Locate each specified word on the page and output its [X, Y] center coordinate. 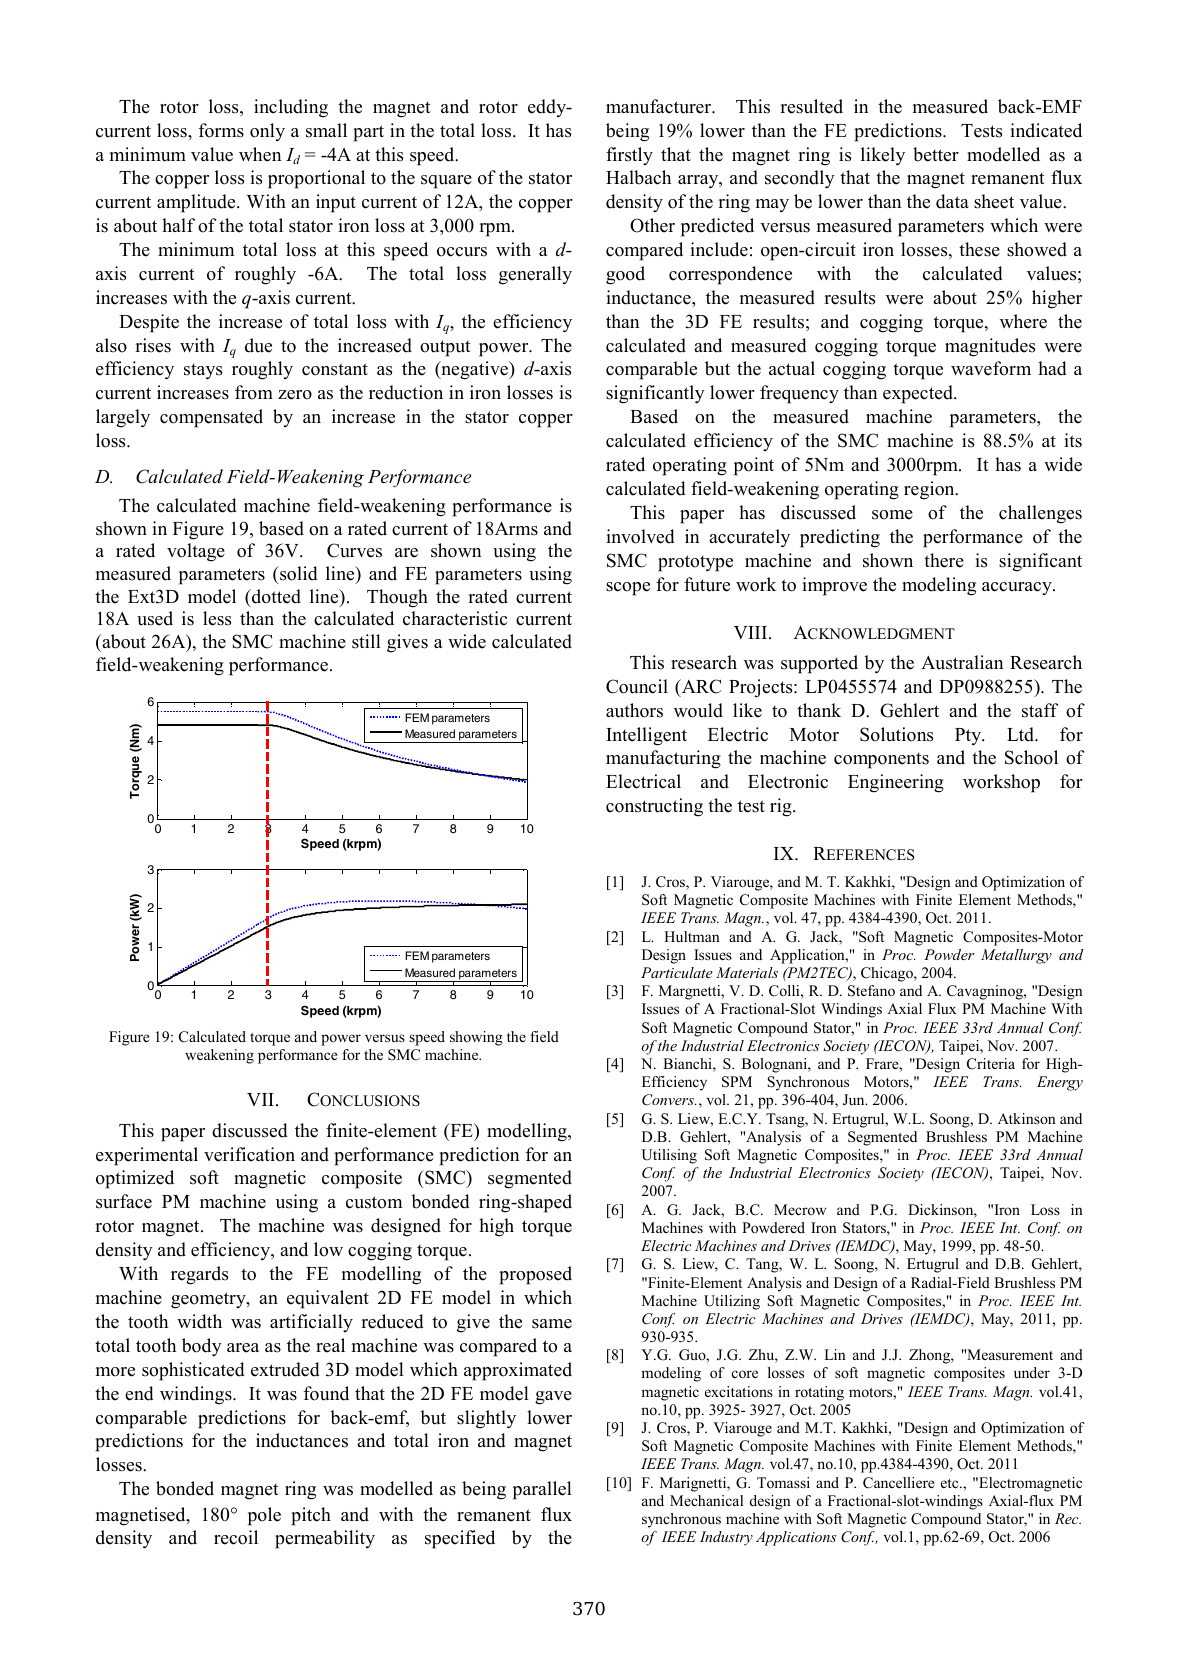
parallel [542, 1490]
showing [476, 1038]
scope [628, 589]
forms [221, 130]
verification [249, 1154]
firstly [629, 156]
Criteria [991, 1064]
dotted [275, 596]
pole [264, 1516]
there [944, 560]
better [936, 154]
